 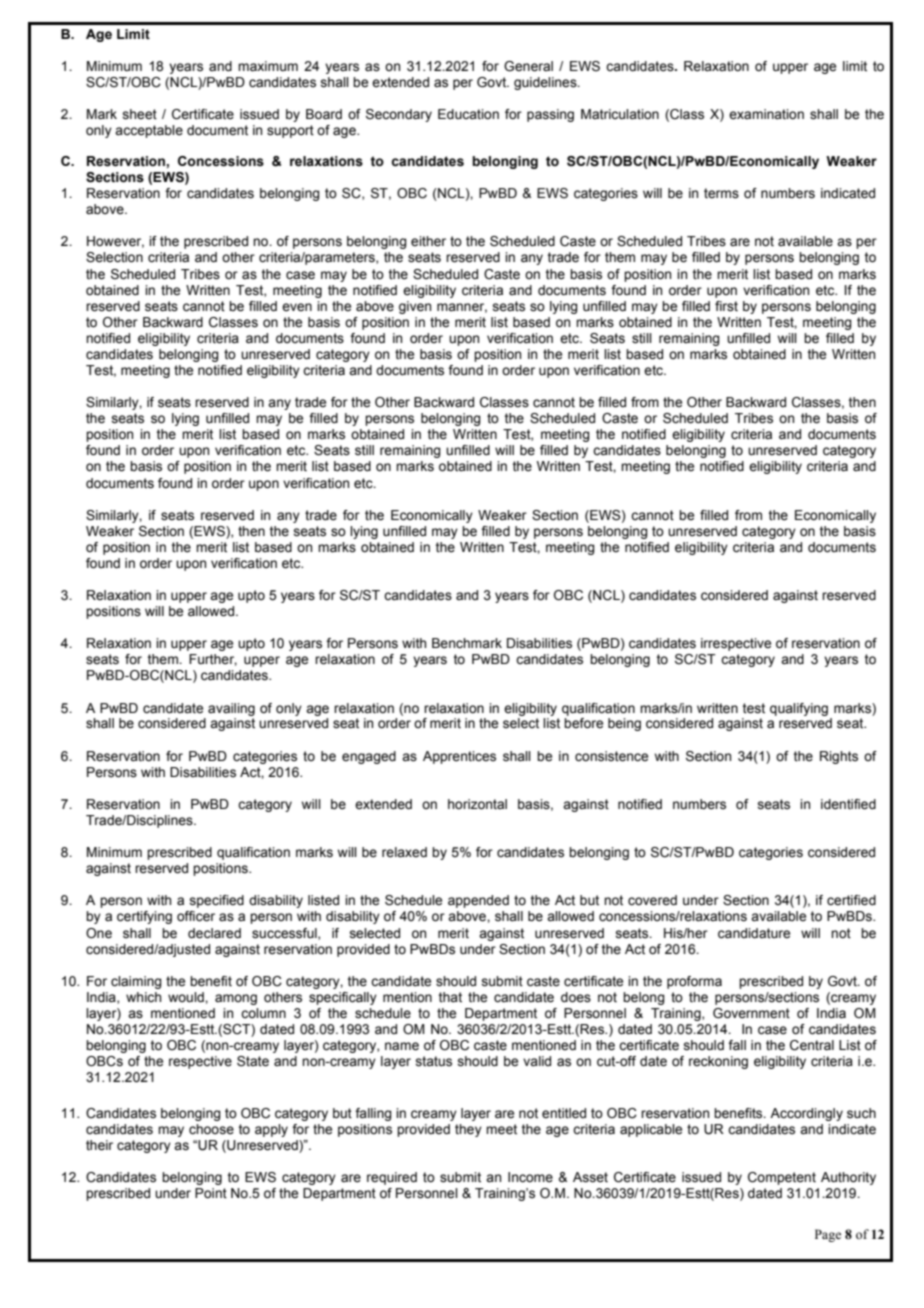 What do you see at coordinates (468, 114) in the document?
I see `Education` at bounding box center [468, 114].
